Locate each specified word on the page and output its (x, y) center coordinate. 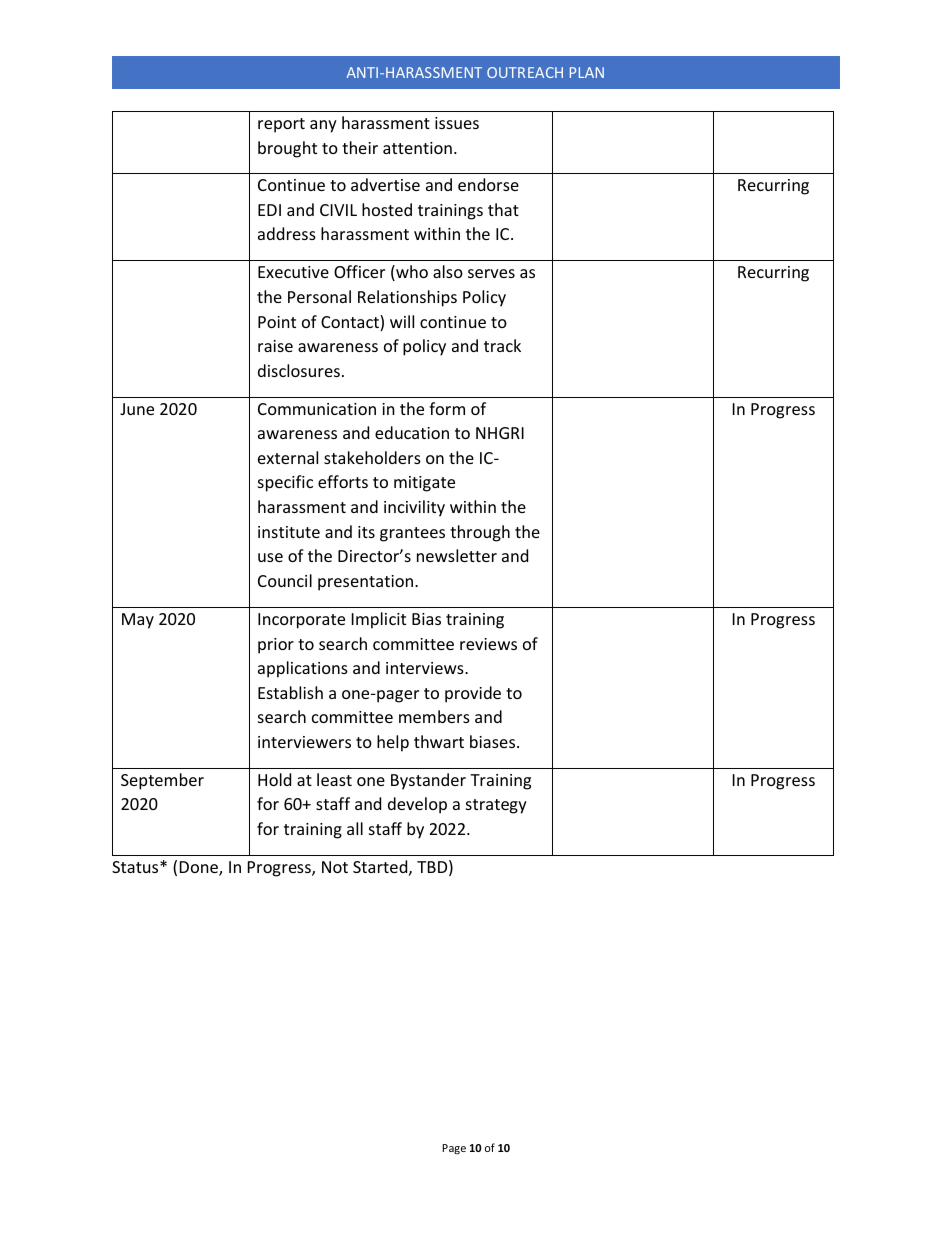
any (323, 126)
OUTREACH (525, 72)
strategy (496, 806)
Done (200, 868)
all (355, 828)
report (281, 125)
